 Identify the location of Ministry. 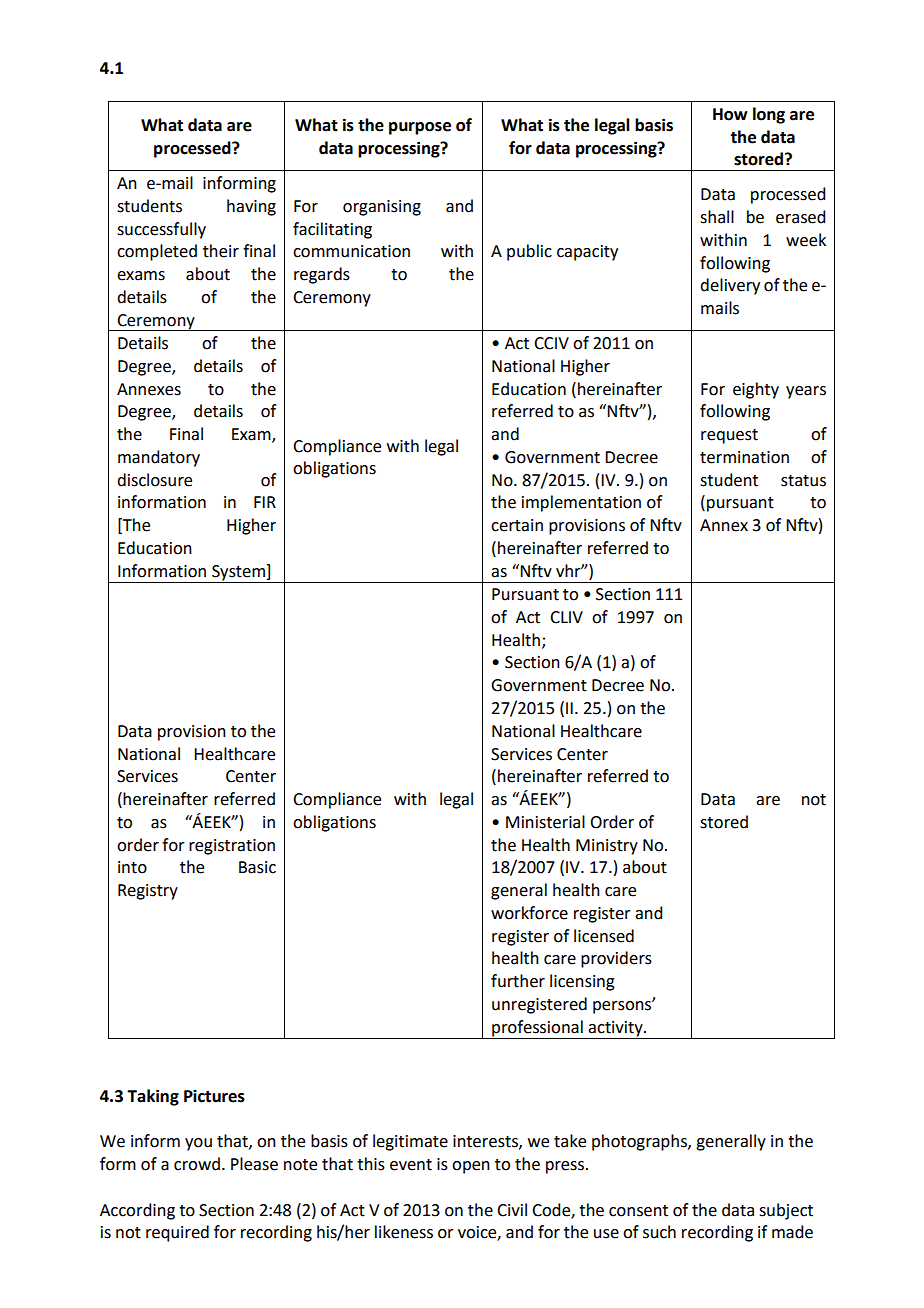
(607, 847).
